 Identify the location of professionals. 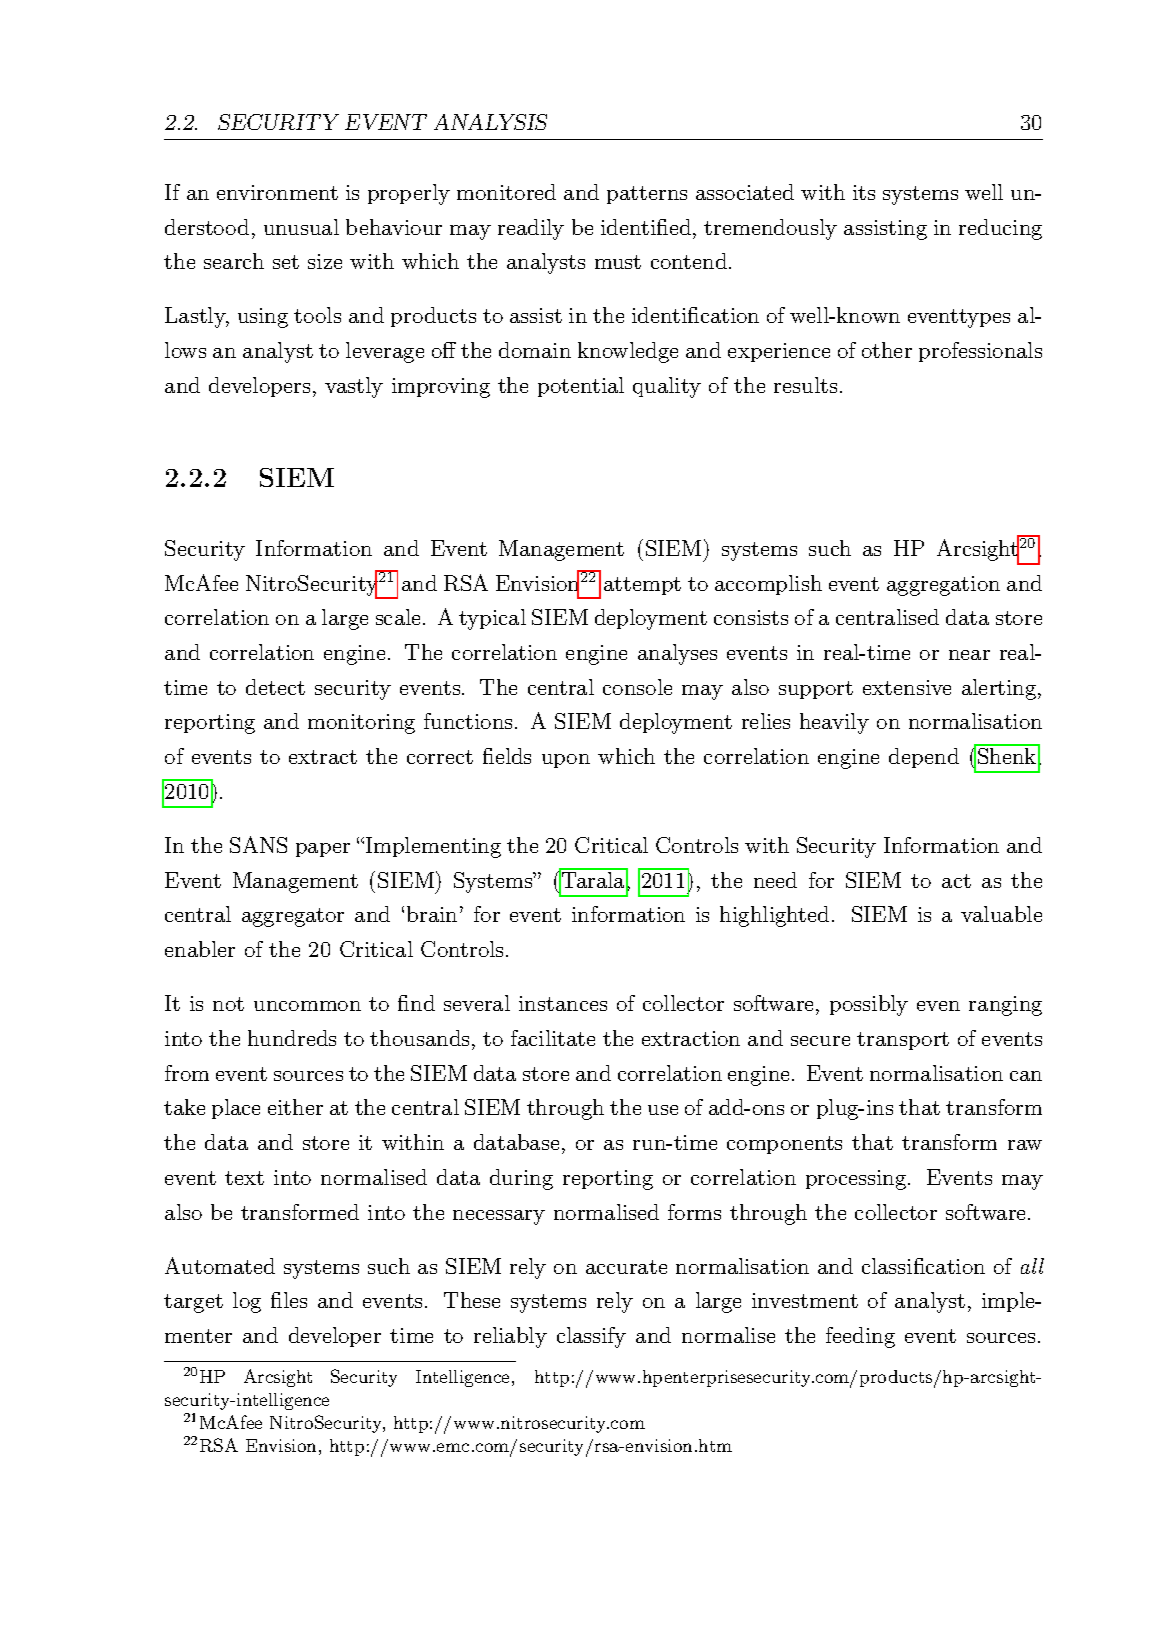
(980, 352).
